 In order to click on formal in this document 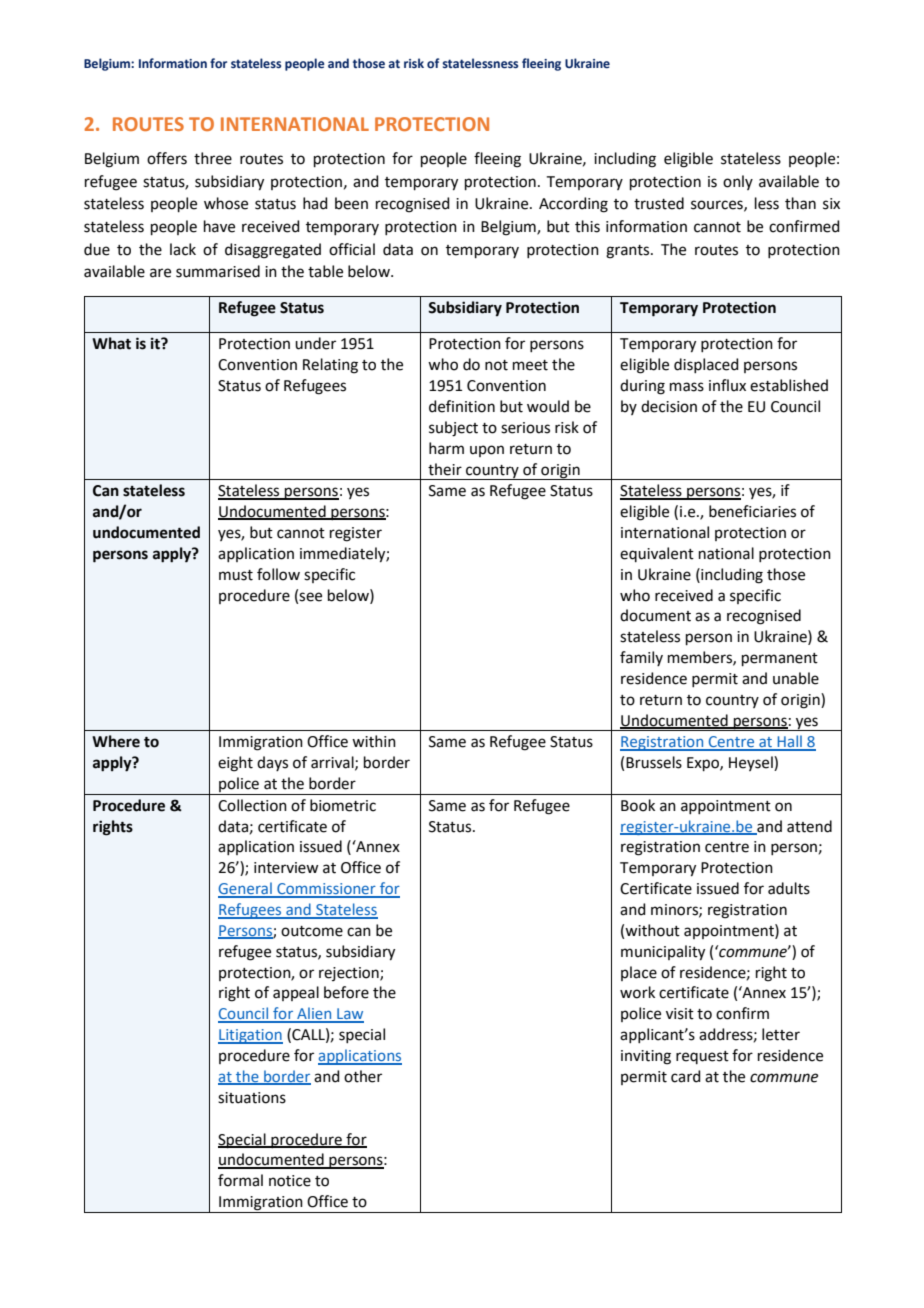, I will do `click(240, 1180)`.
